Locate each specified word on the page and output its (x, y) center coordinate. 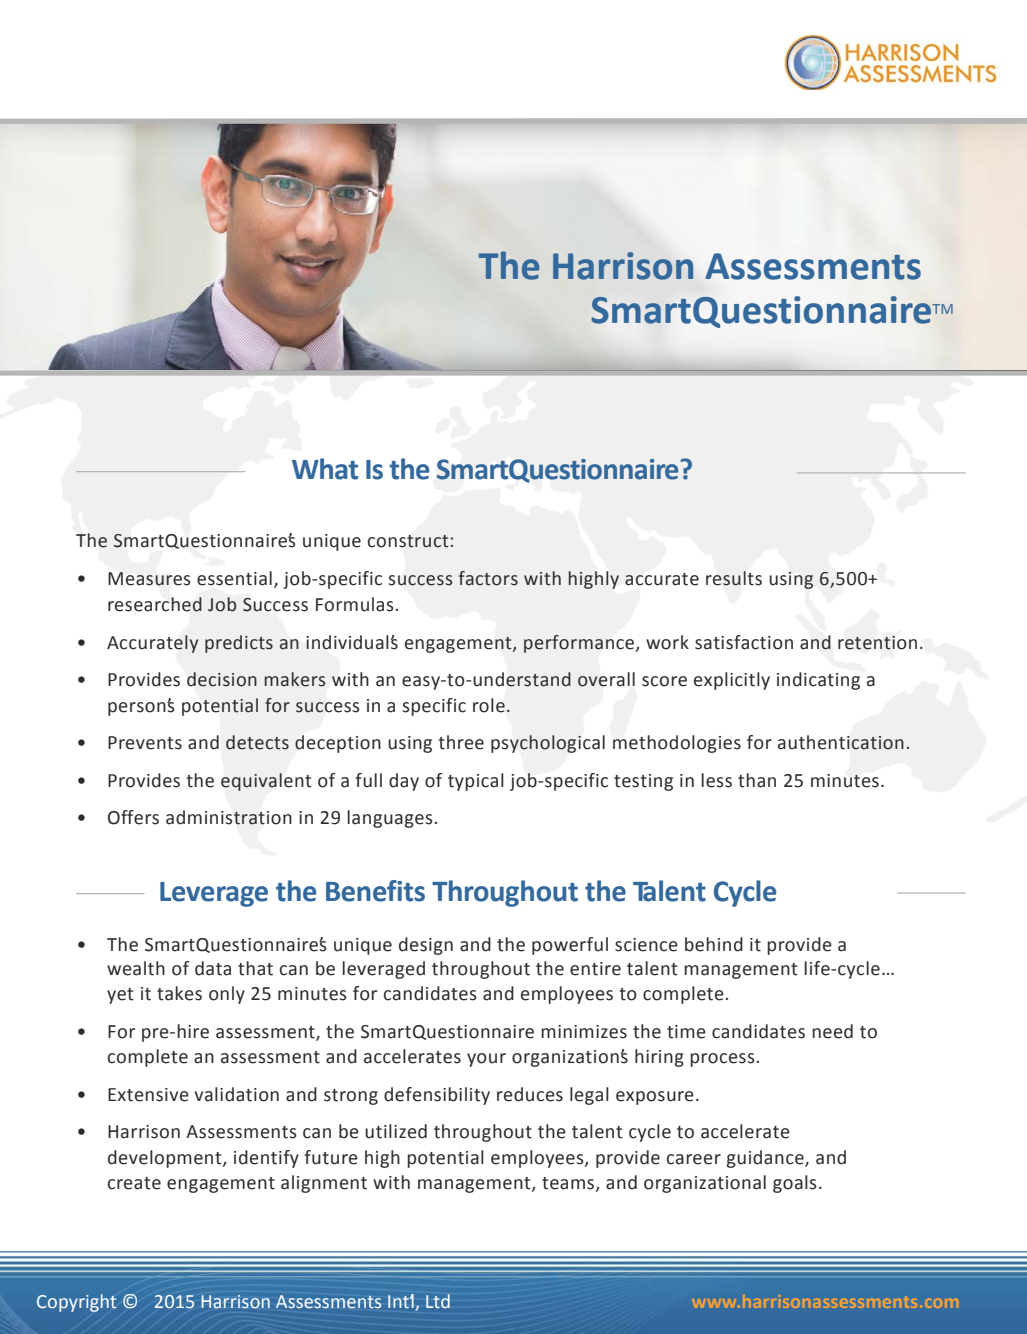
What (325, 469)
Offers (133, 817)
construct (409, 541)
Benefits (375, 891)
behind (714, 944)
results (734, 578)
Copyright (76, 1303)
